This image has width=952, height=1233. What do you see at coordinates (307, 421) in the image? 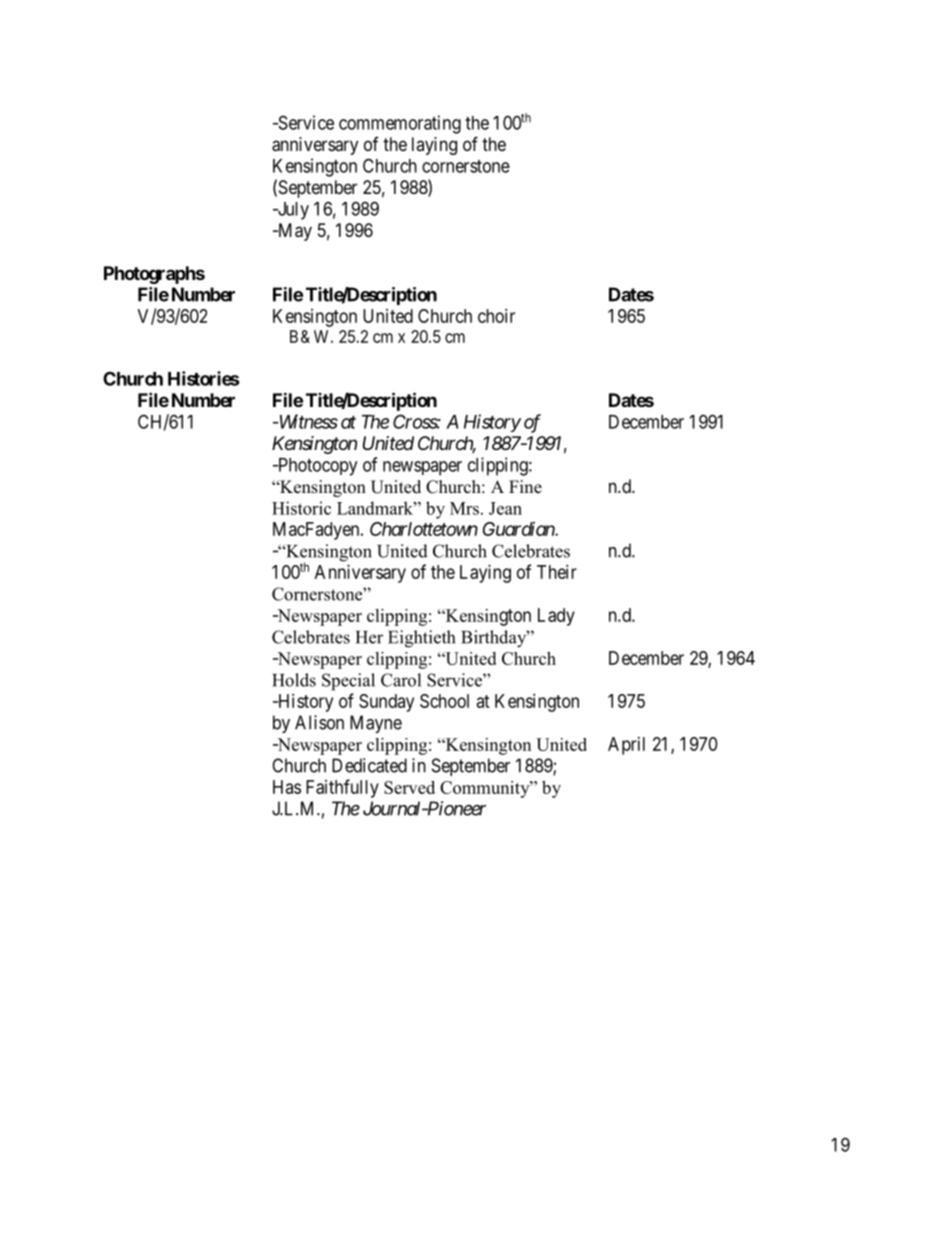
I see `Witness` at bounding box center [307, 421].
